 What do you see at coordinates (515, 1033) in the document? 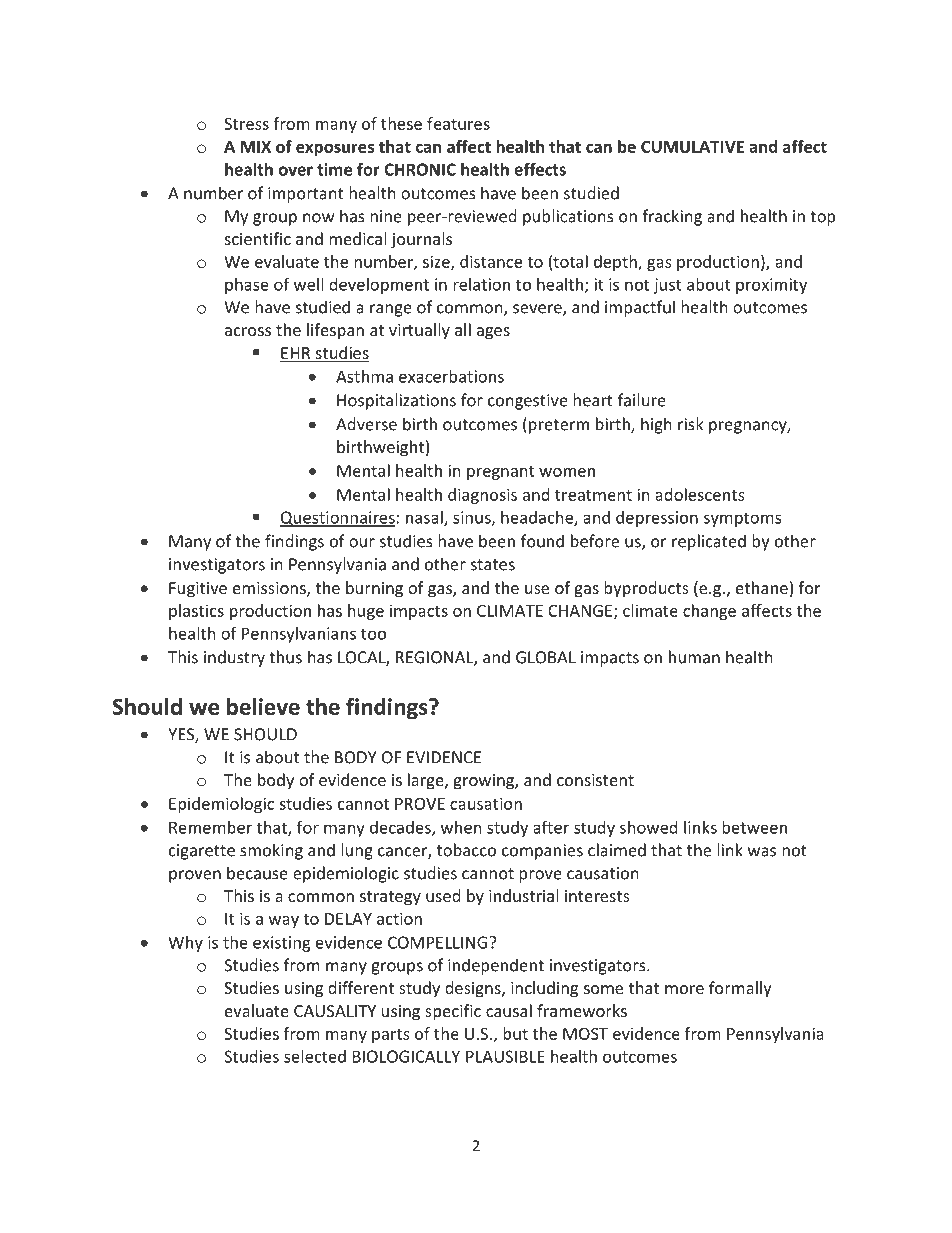
I see `but` at bounding box center [515, 1033].
